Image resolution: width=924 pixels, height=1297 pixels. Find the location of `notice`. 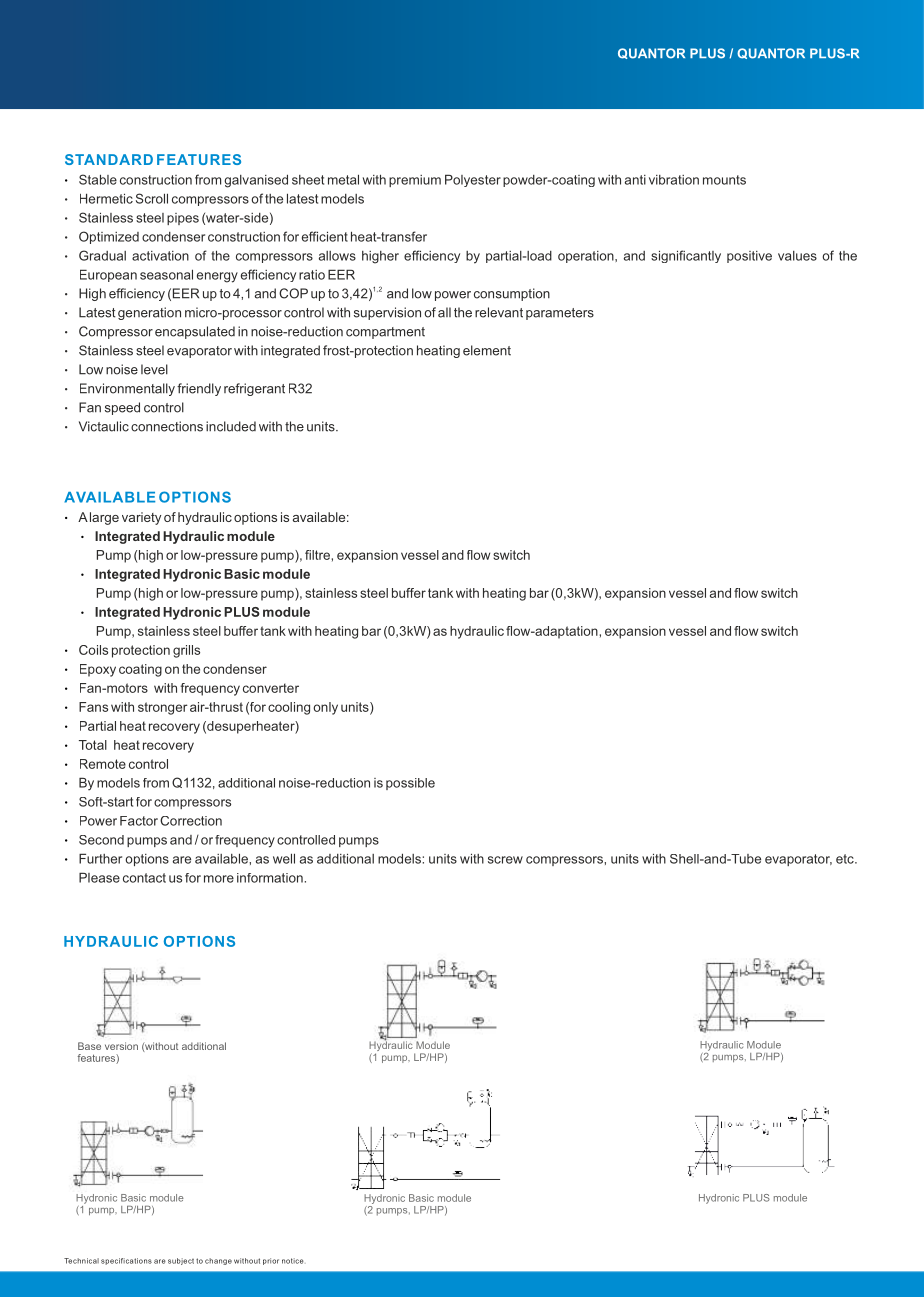

notice is located at coordinates (293, 1261).
